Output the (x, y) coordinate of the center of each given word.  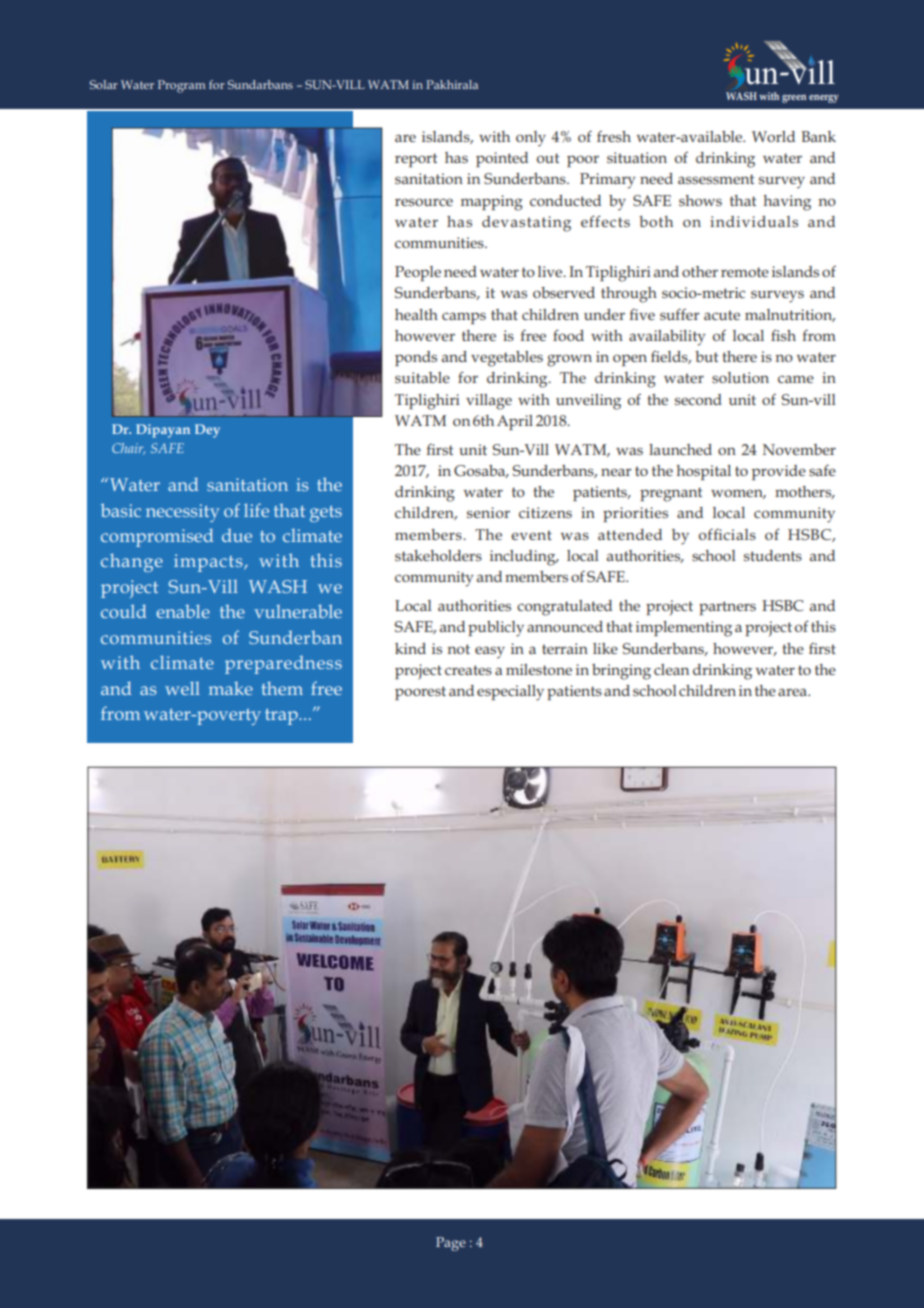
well (182, 688)
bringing (621, 672)
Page (451, 1244)
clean (671, 669)
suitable (422, 377)
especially (510, 693)
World (773, 136)
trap (282, 717)
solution (740, 377)
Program (181, 86)
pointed (502, 159)
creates (468, 670)
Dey (207, 431)
